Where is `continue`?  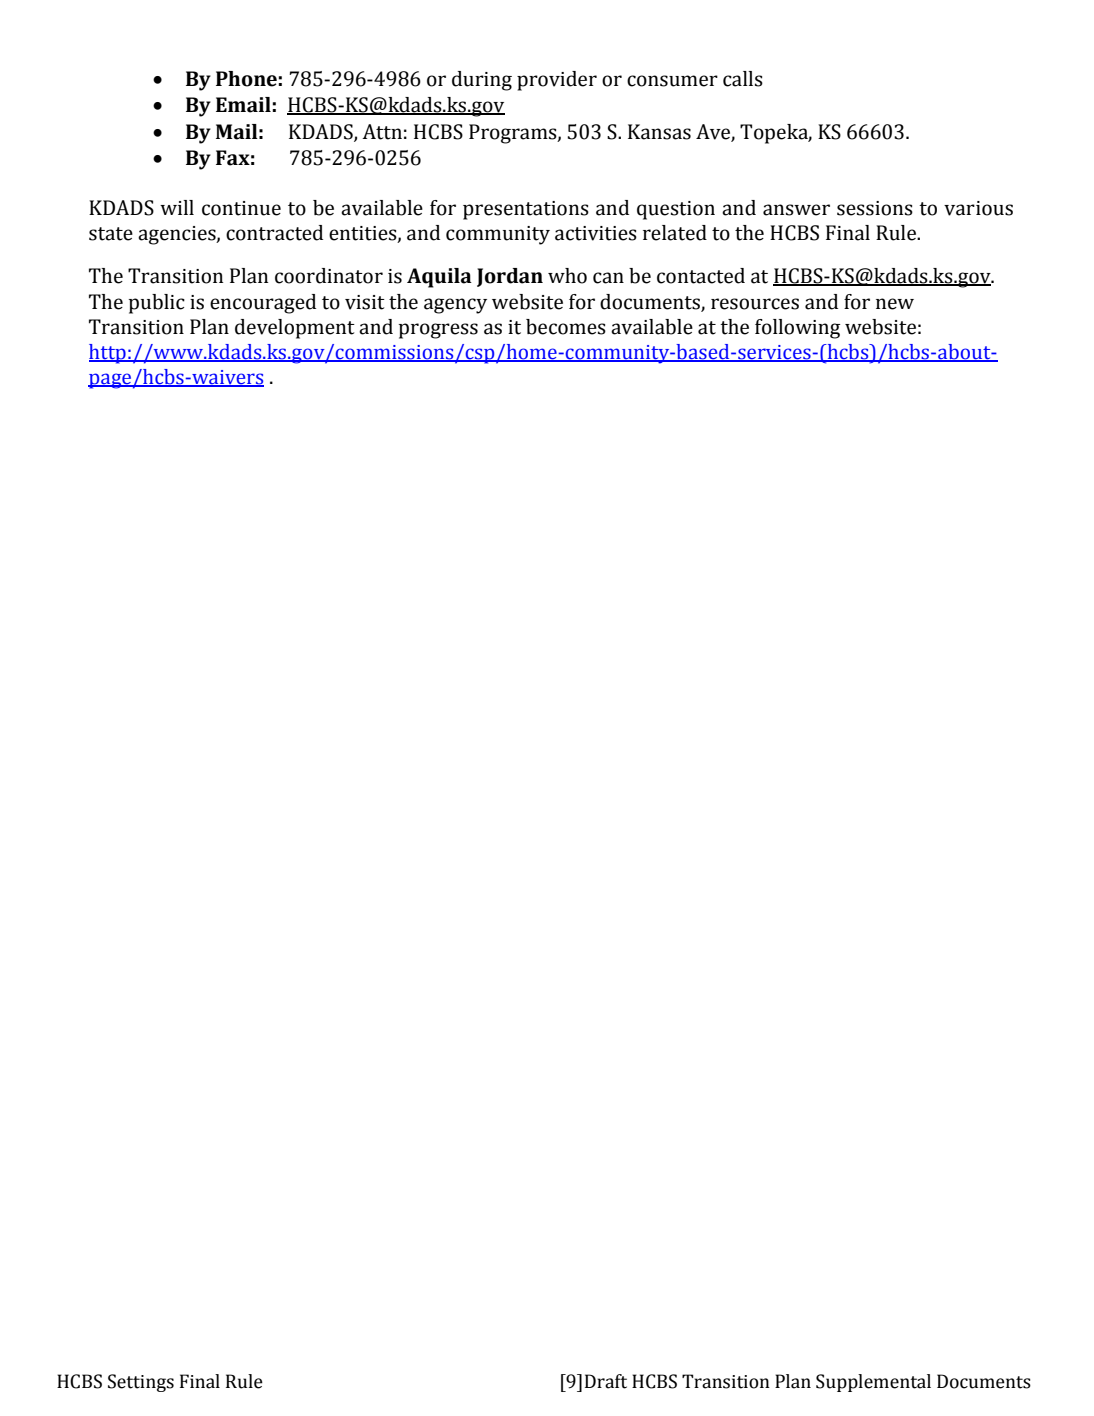 continue is located at coordinates (241, 208).
